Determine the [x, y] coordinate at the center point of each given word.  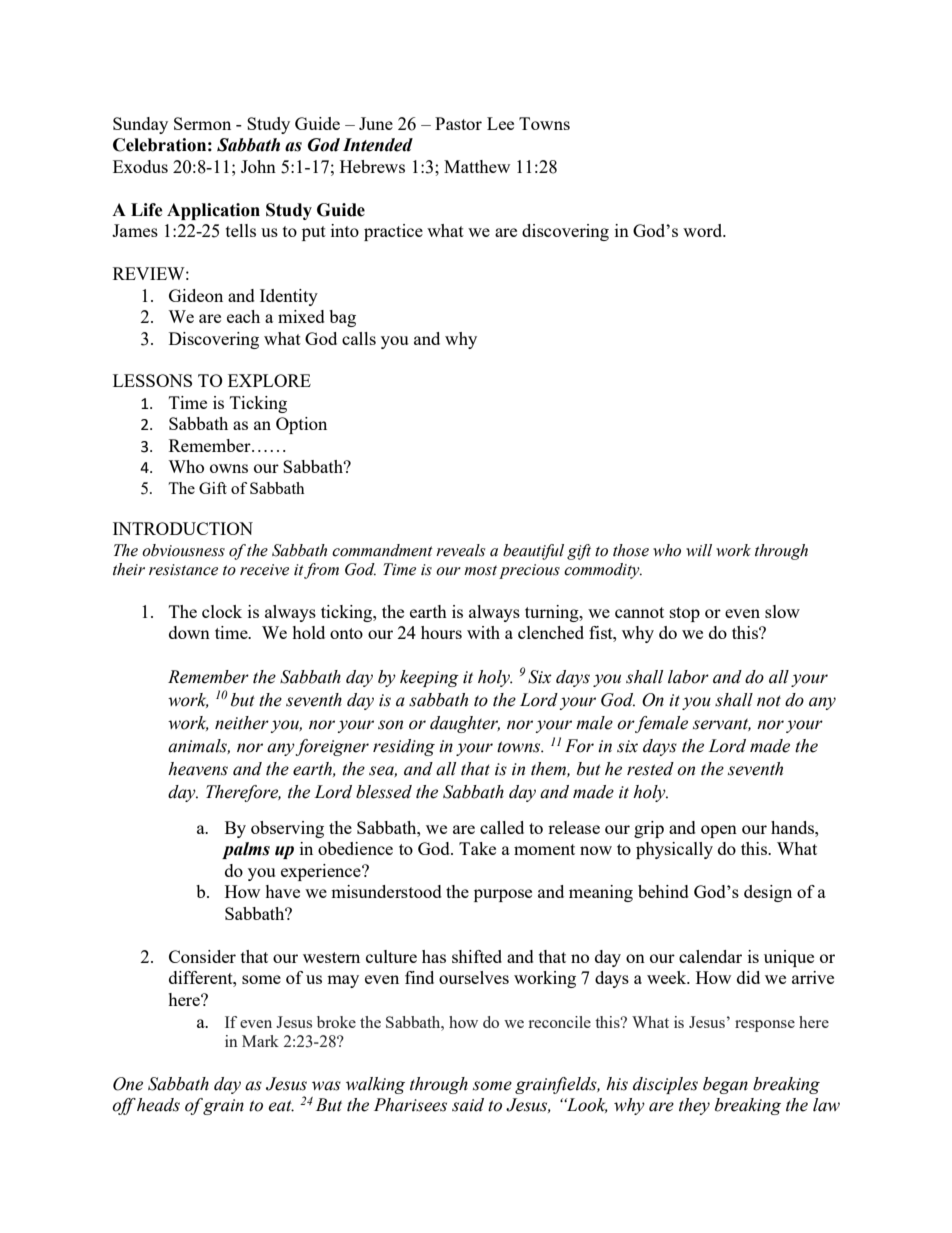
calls [359, 338]
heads [158, 1105]
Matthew [477, 166]
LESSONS [152, 380]
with [483, 632]
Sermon [202, 123]
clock [222, 611]
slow [782, 611]
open [719, 831]
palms [246, 850]
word [704, 230]
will [699, 550]
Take [477, 848]
